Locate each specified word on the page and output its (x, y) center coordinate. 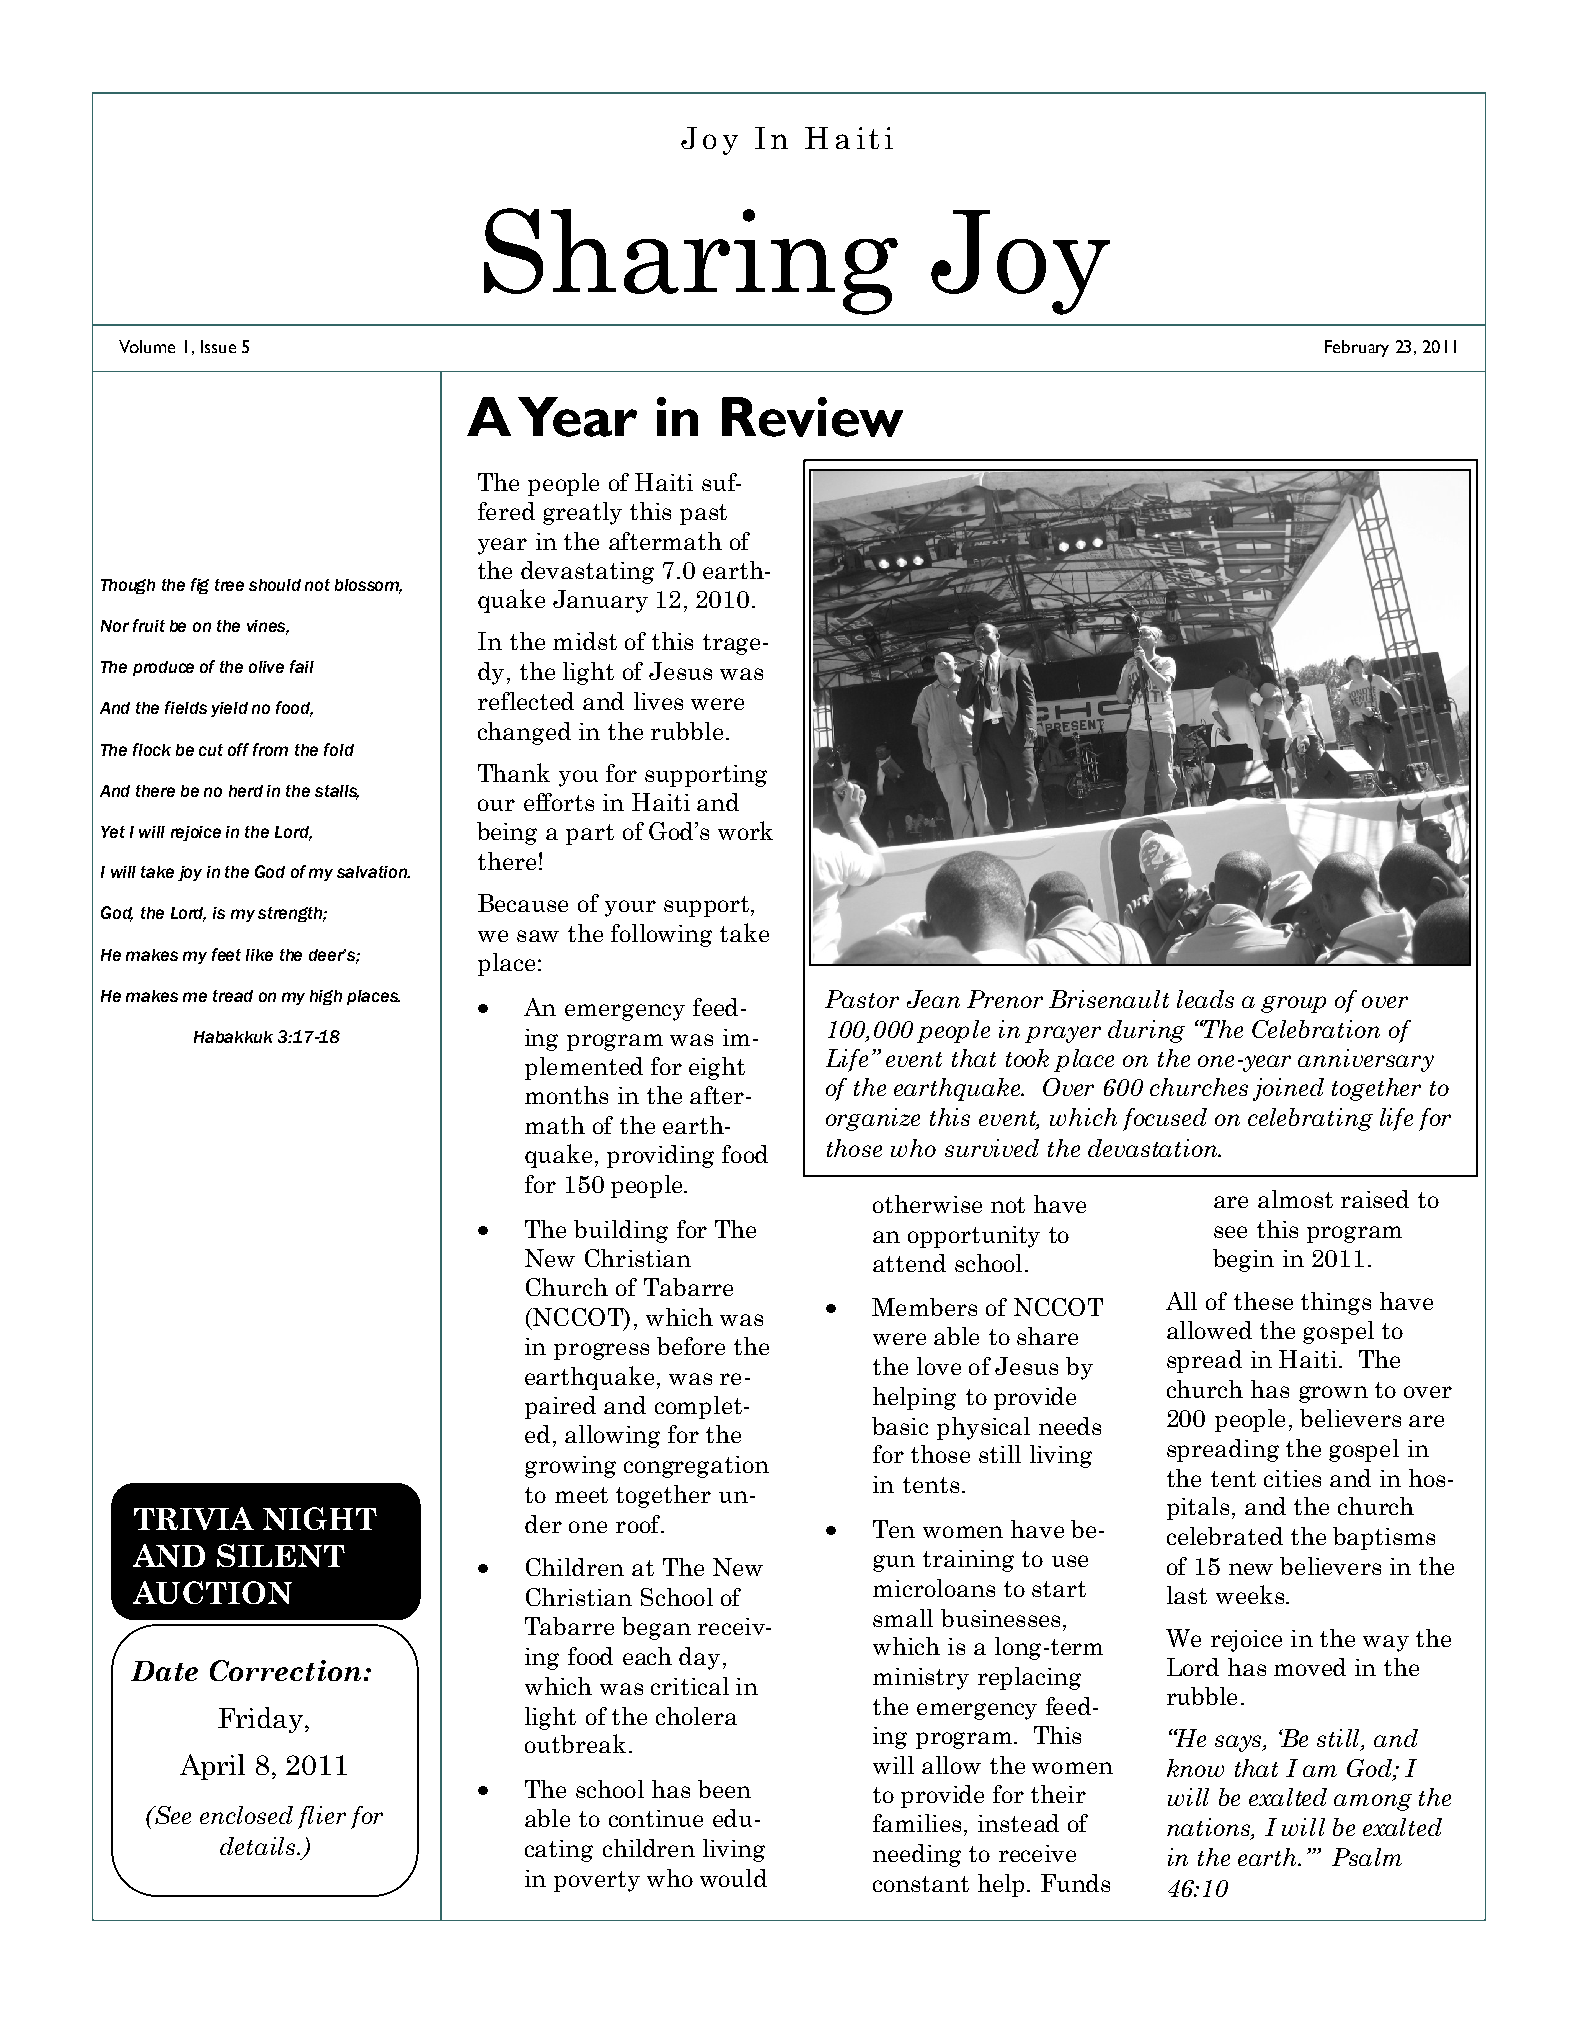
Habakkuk (233, 1037)
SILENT (281, 1555)
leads (1205, 999)
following (661, 935)
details (257, 1846)
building (621, 1231)
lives (658, 701)
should (275, 585)
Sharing (691, 261)
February (1357, 348)
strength (291, 914)
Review (812, 417)
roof (639, 1524)
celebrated (1225, 1536)
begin (1243, 1260)
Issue (218, 346)
